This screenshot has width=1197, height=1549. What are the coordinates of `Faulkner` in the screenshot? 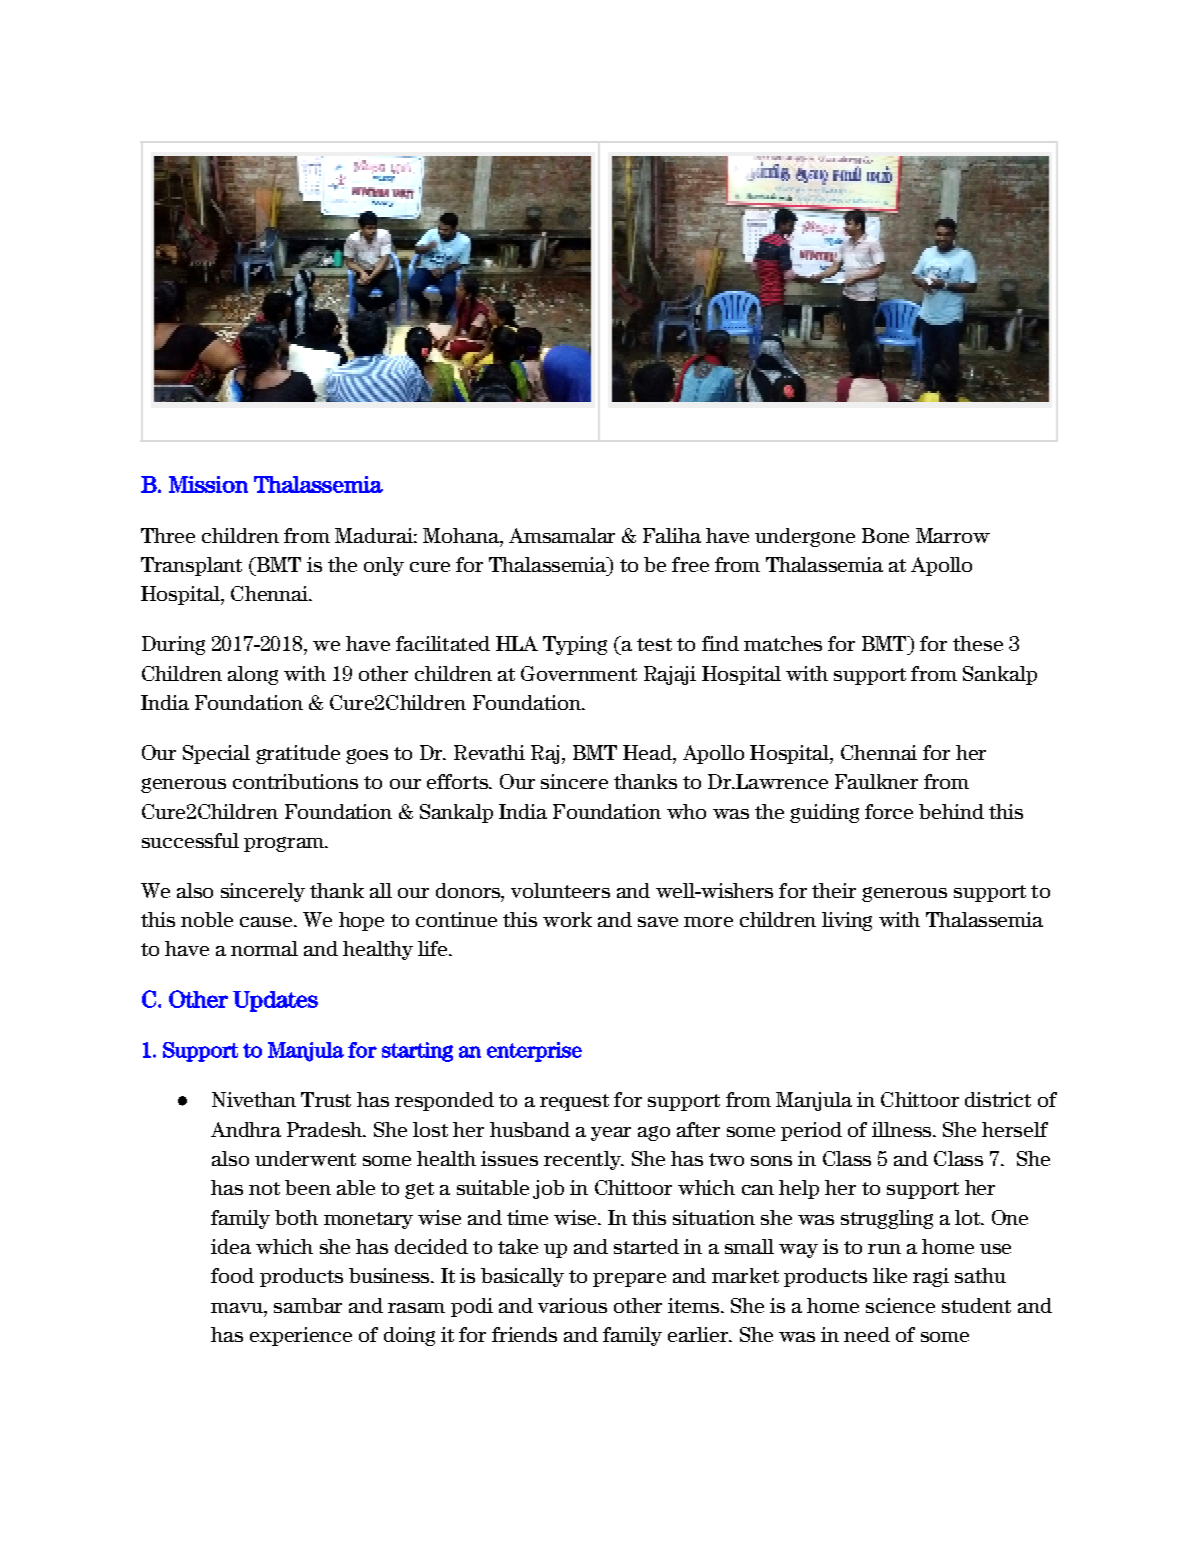 It's located at (876, 781).
